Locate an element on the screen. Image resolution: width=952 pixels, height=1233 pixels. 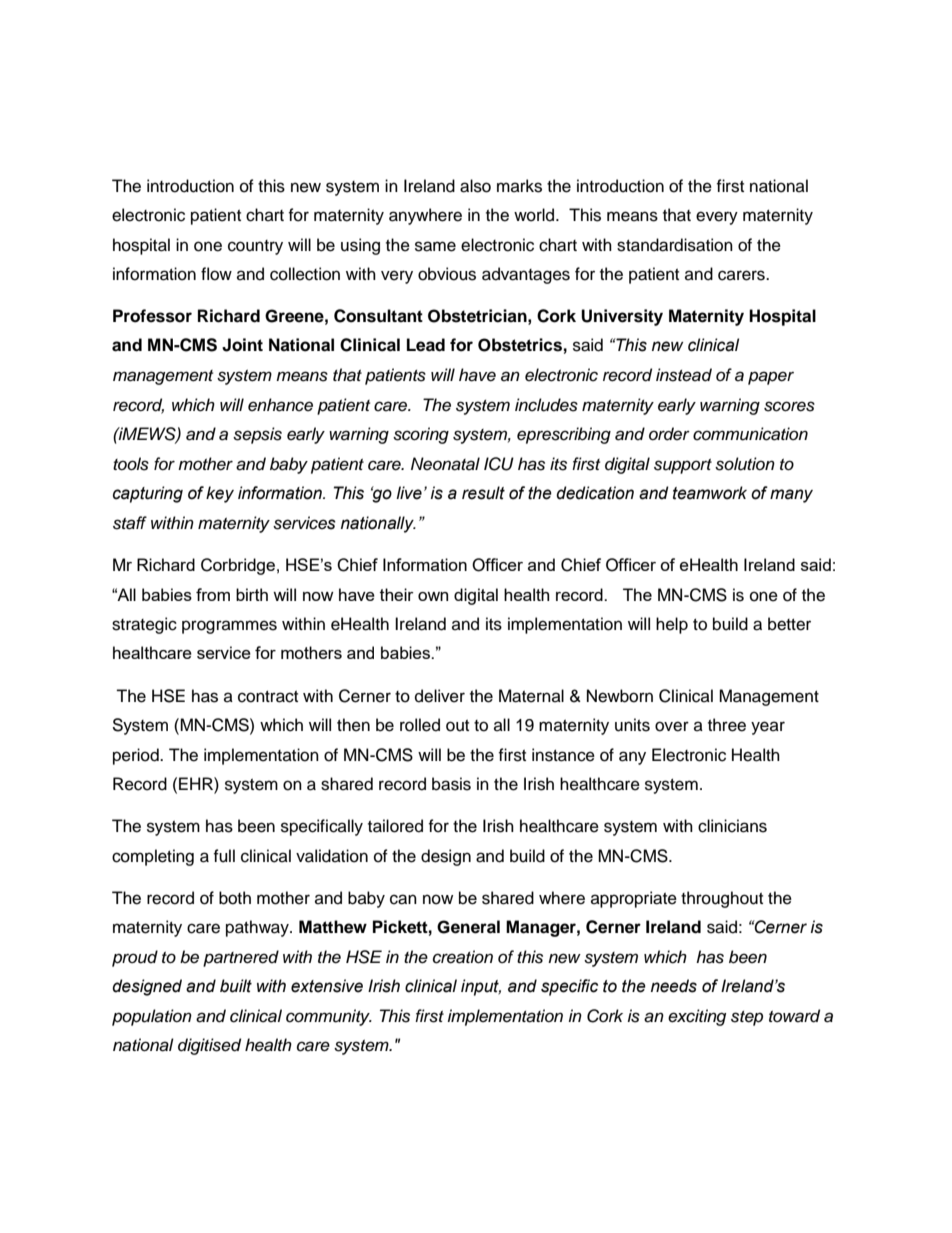
input is located at coordinates (481, 987).
